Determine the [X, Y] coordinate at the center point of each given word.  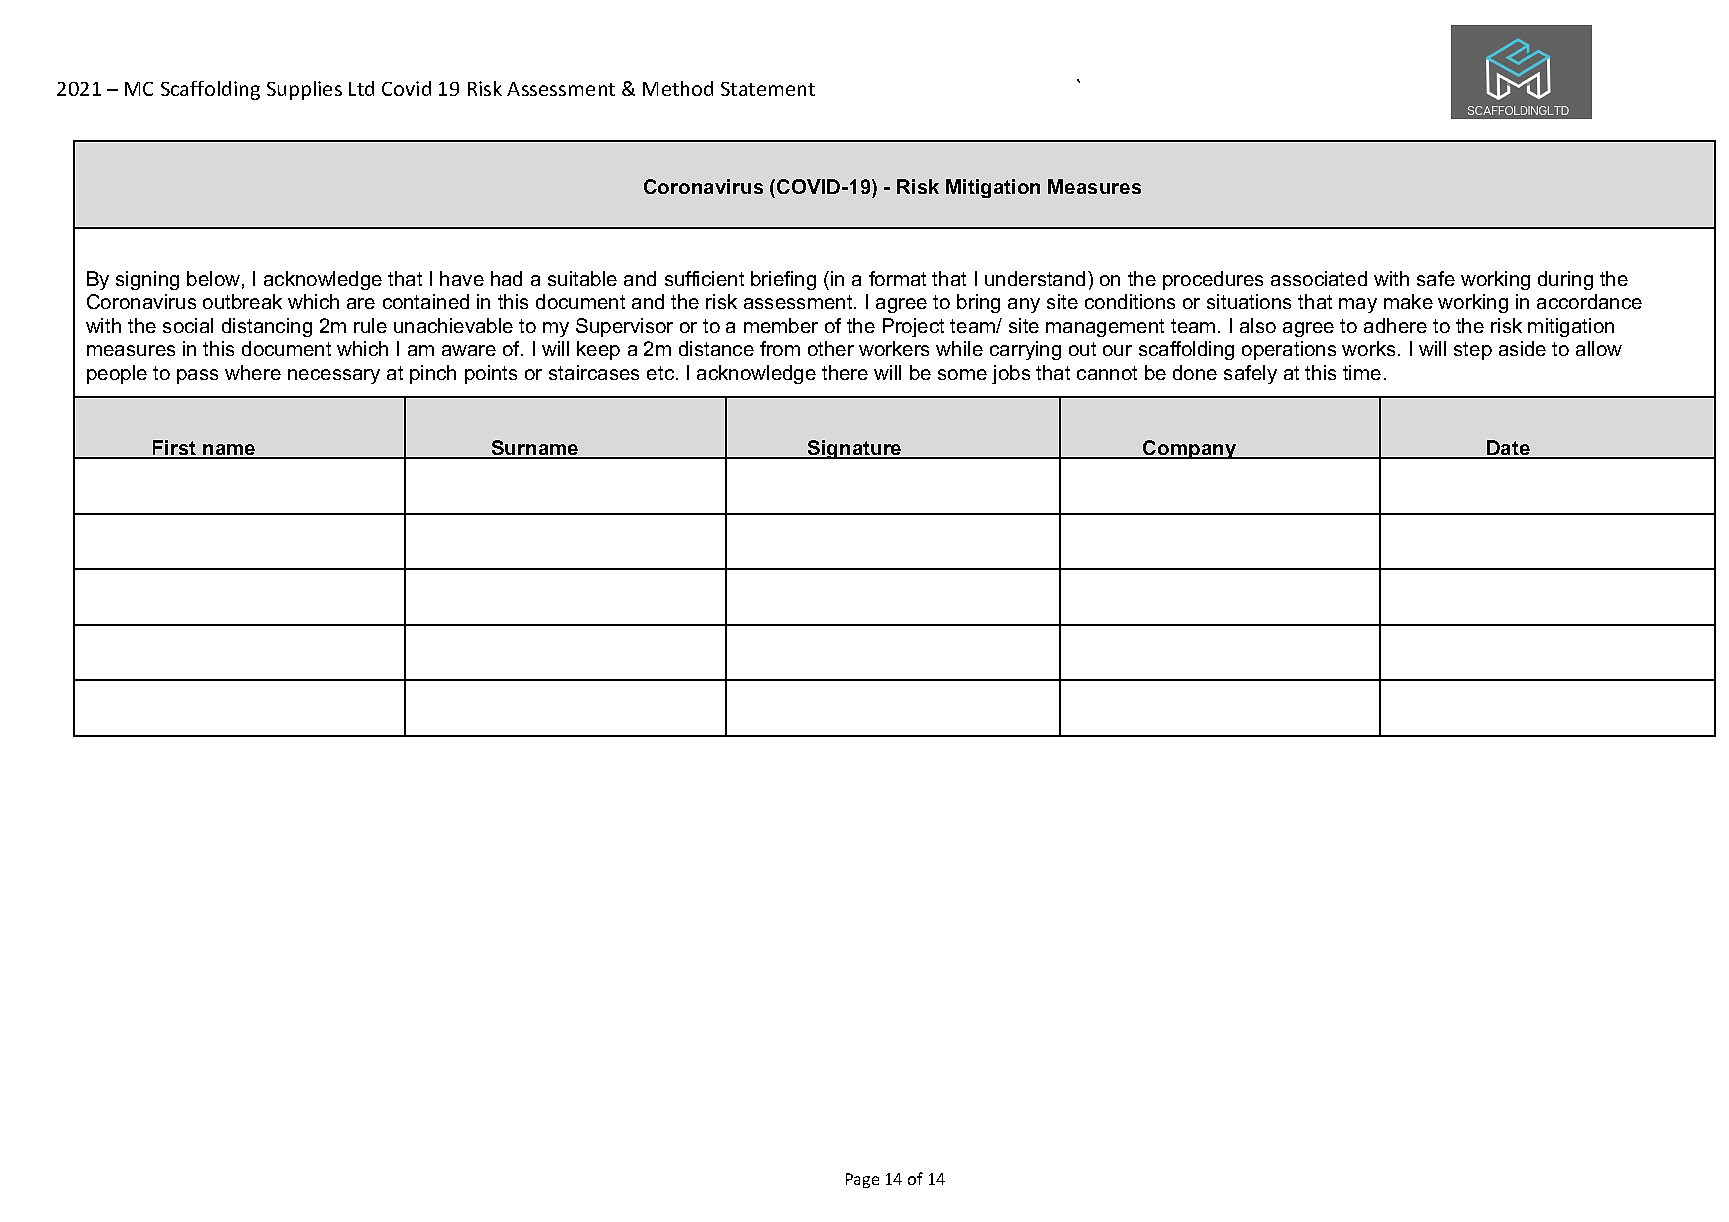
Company [1190, 449]
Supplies [304, 90]
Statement [768, 89]
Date [1508, 449]
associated [1319, 278]
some [962, 374]
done [1195, 372]
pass [197, 376]
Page [862, 1180]
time [1362, 372]
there [845, 372]
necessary [334, 376]
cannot [1107, 373]
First [175, 449]
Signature [855, 449]
